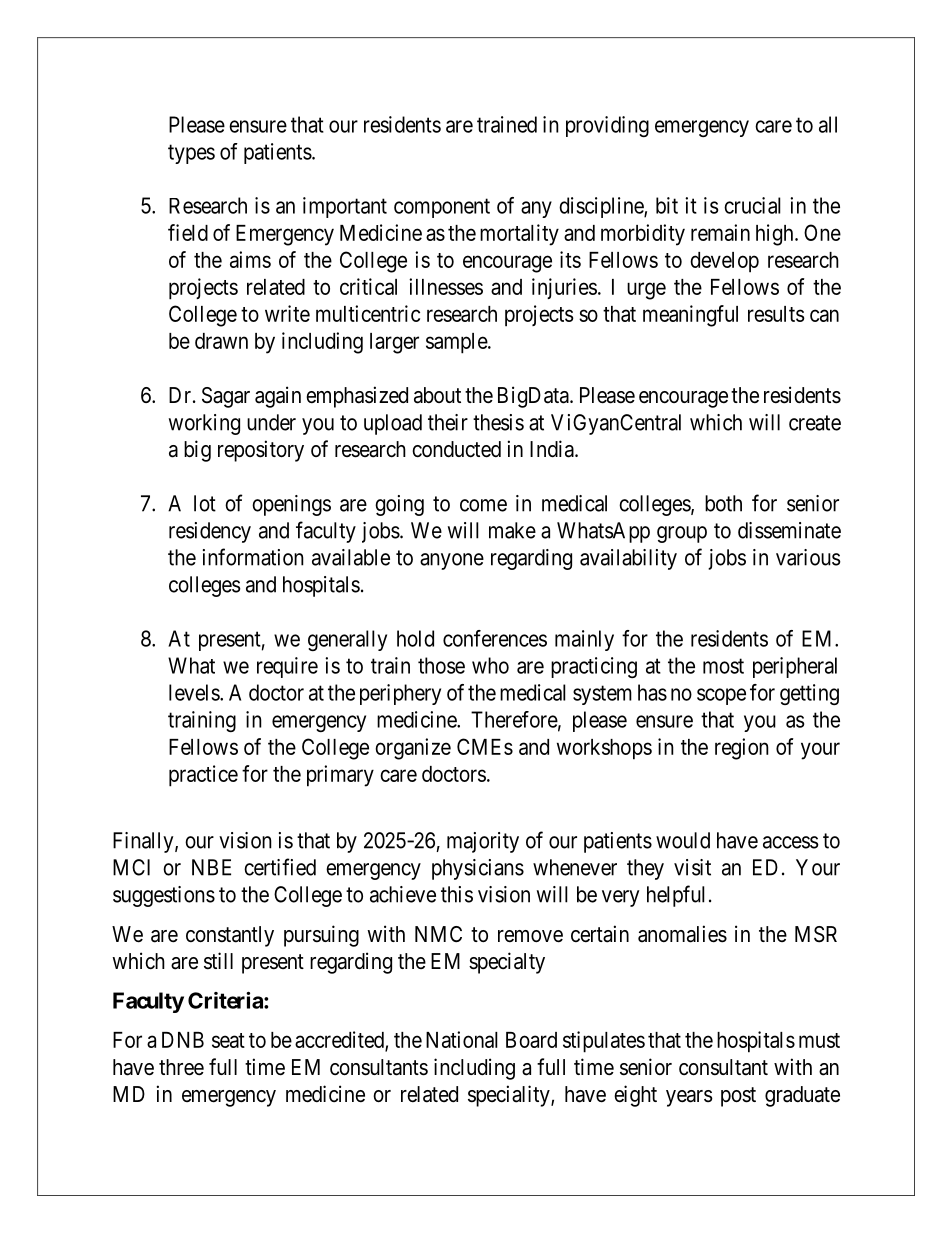 This image has width=952, height=1233. Describe the element at coordinates (191, 154) in the image. I see `types` at that location.
